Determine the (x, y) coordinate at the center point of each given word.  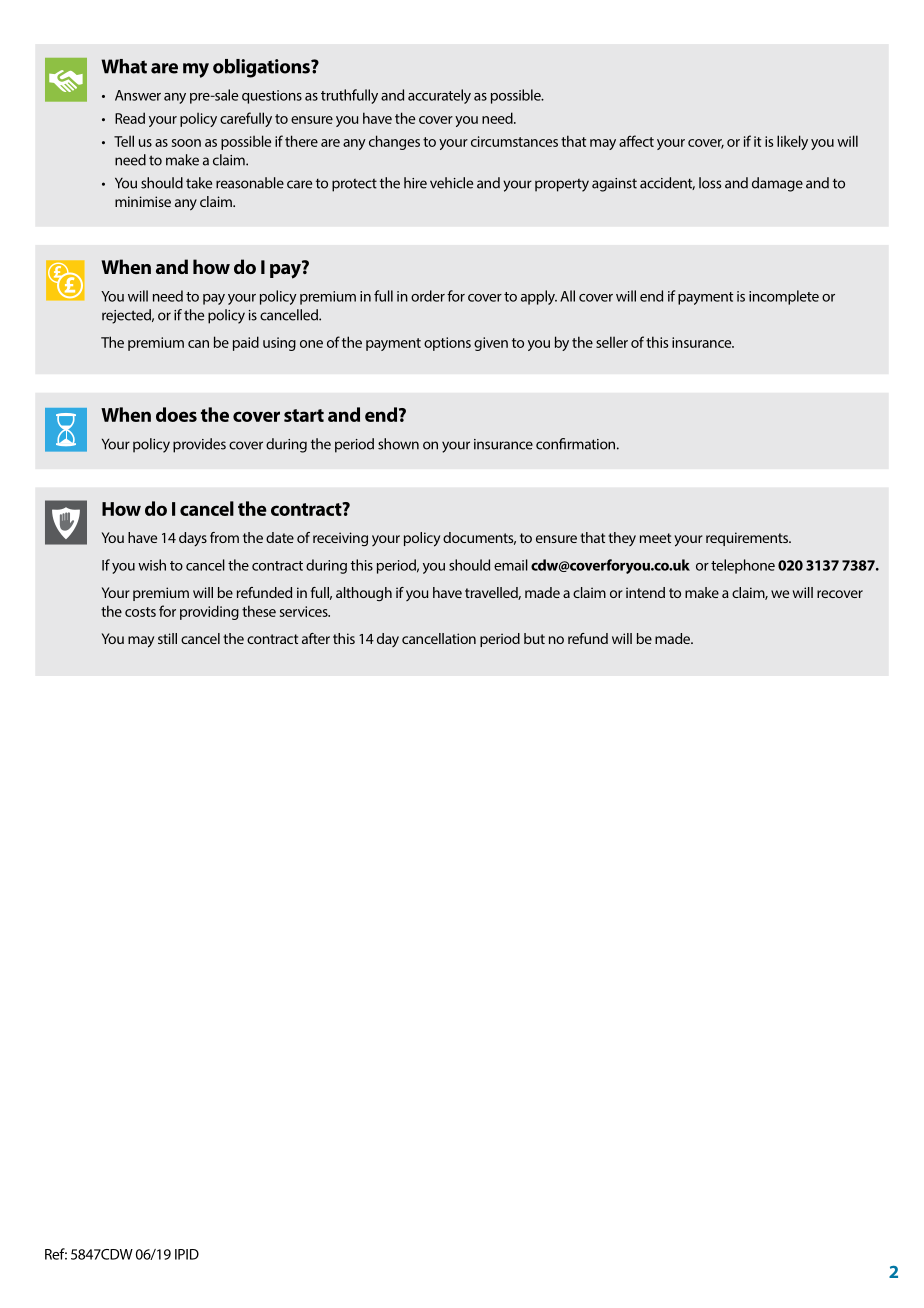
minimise (143, 201)
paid (246, 343)
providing (209, 612)
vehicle (451, 183)
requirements (748, 539)
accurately (439, 96)
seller (612, 342)
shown (398, 444)
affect (636, 141)
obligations (262, 68)
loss (710, 183)
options (447, 344)
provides (199, 445)
